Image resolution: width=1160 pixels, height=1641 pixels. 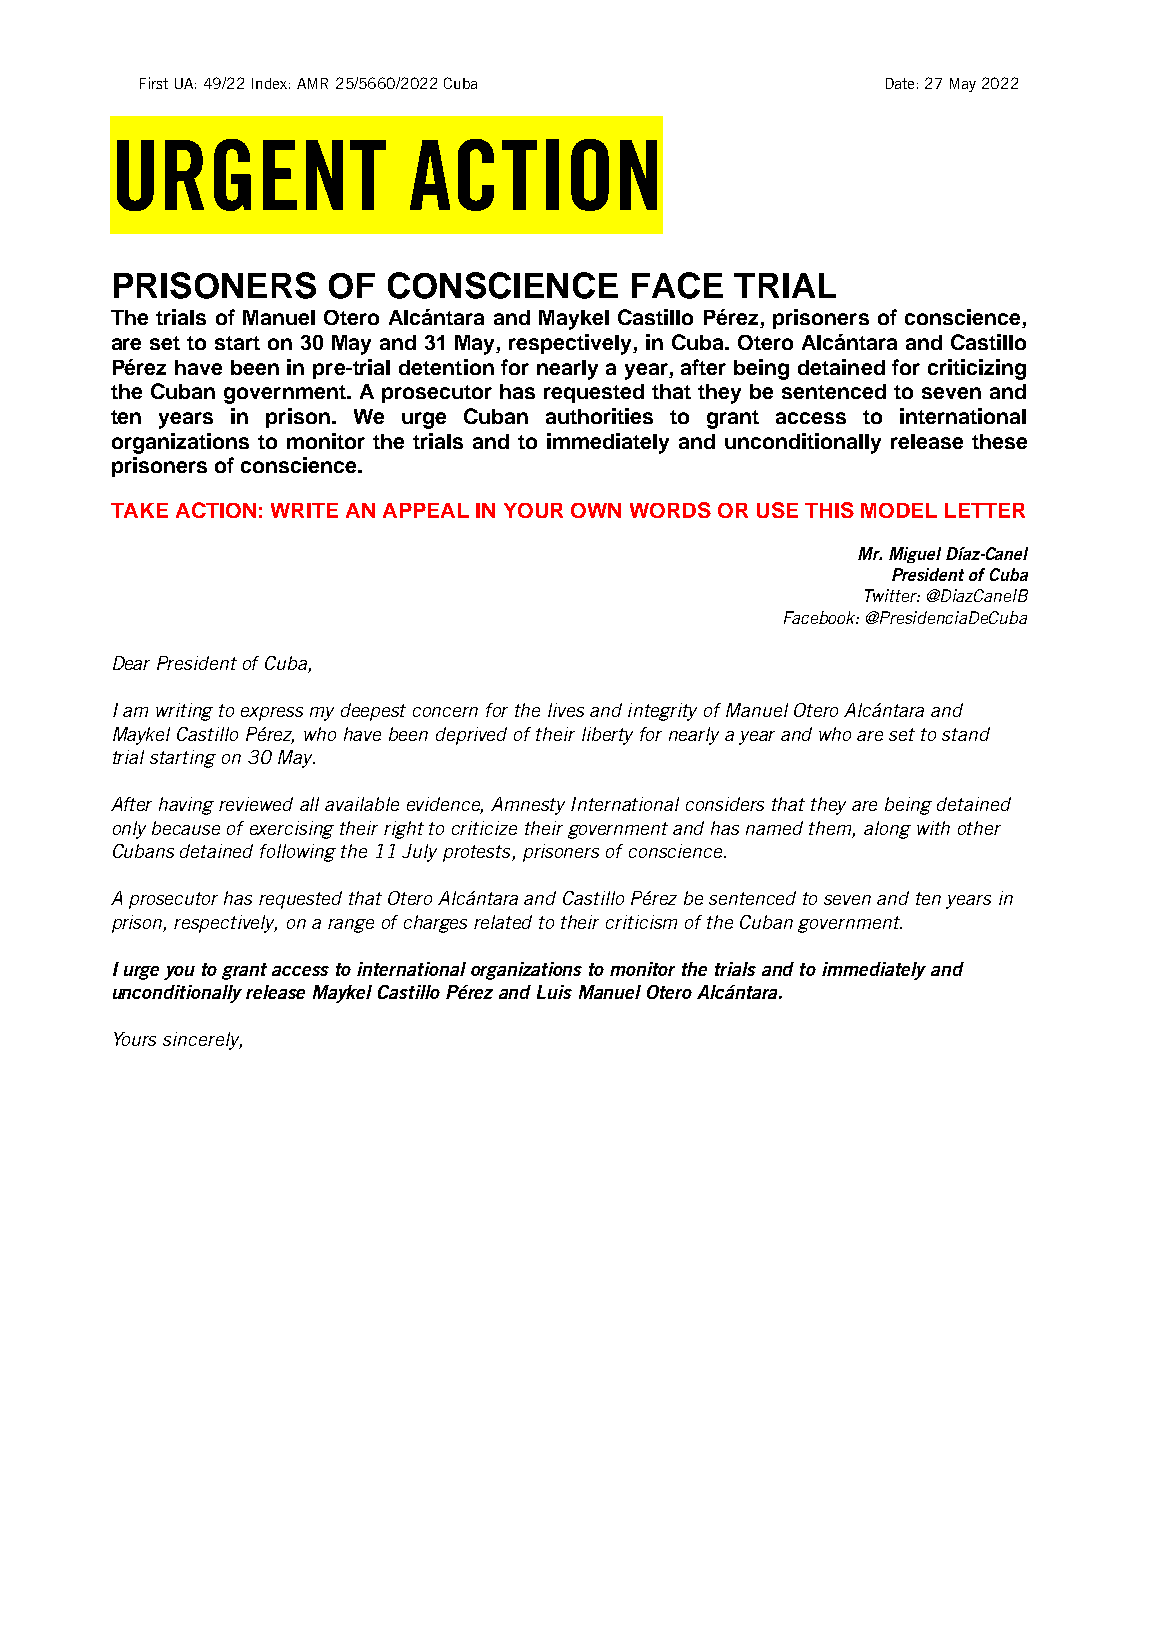 I want to click on these, so click(x=999, y=441).
